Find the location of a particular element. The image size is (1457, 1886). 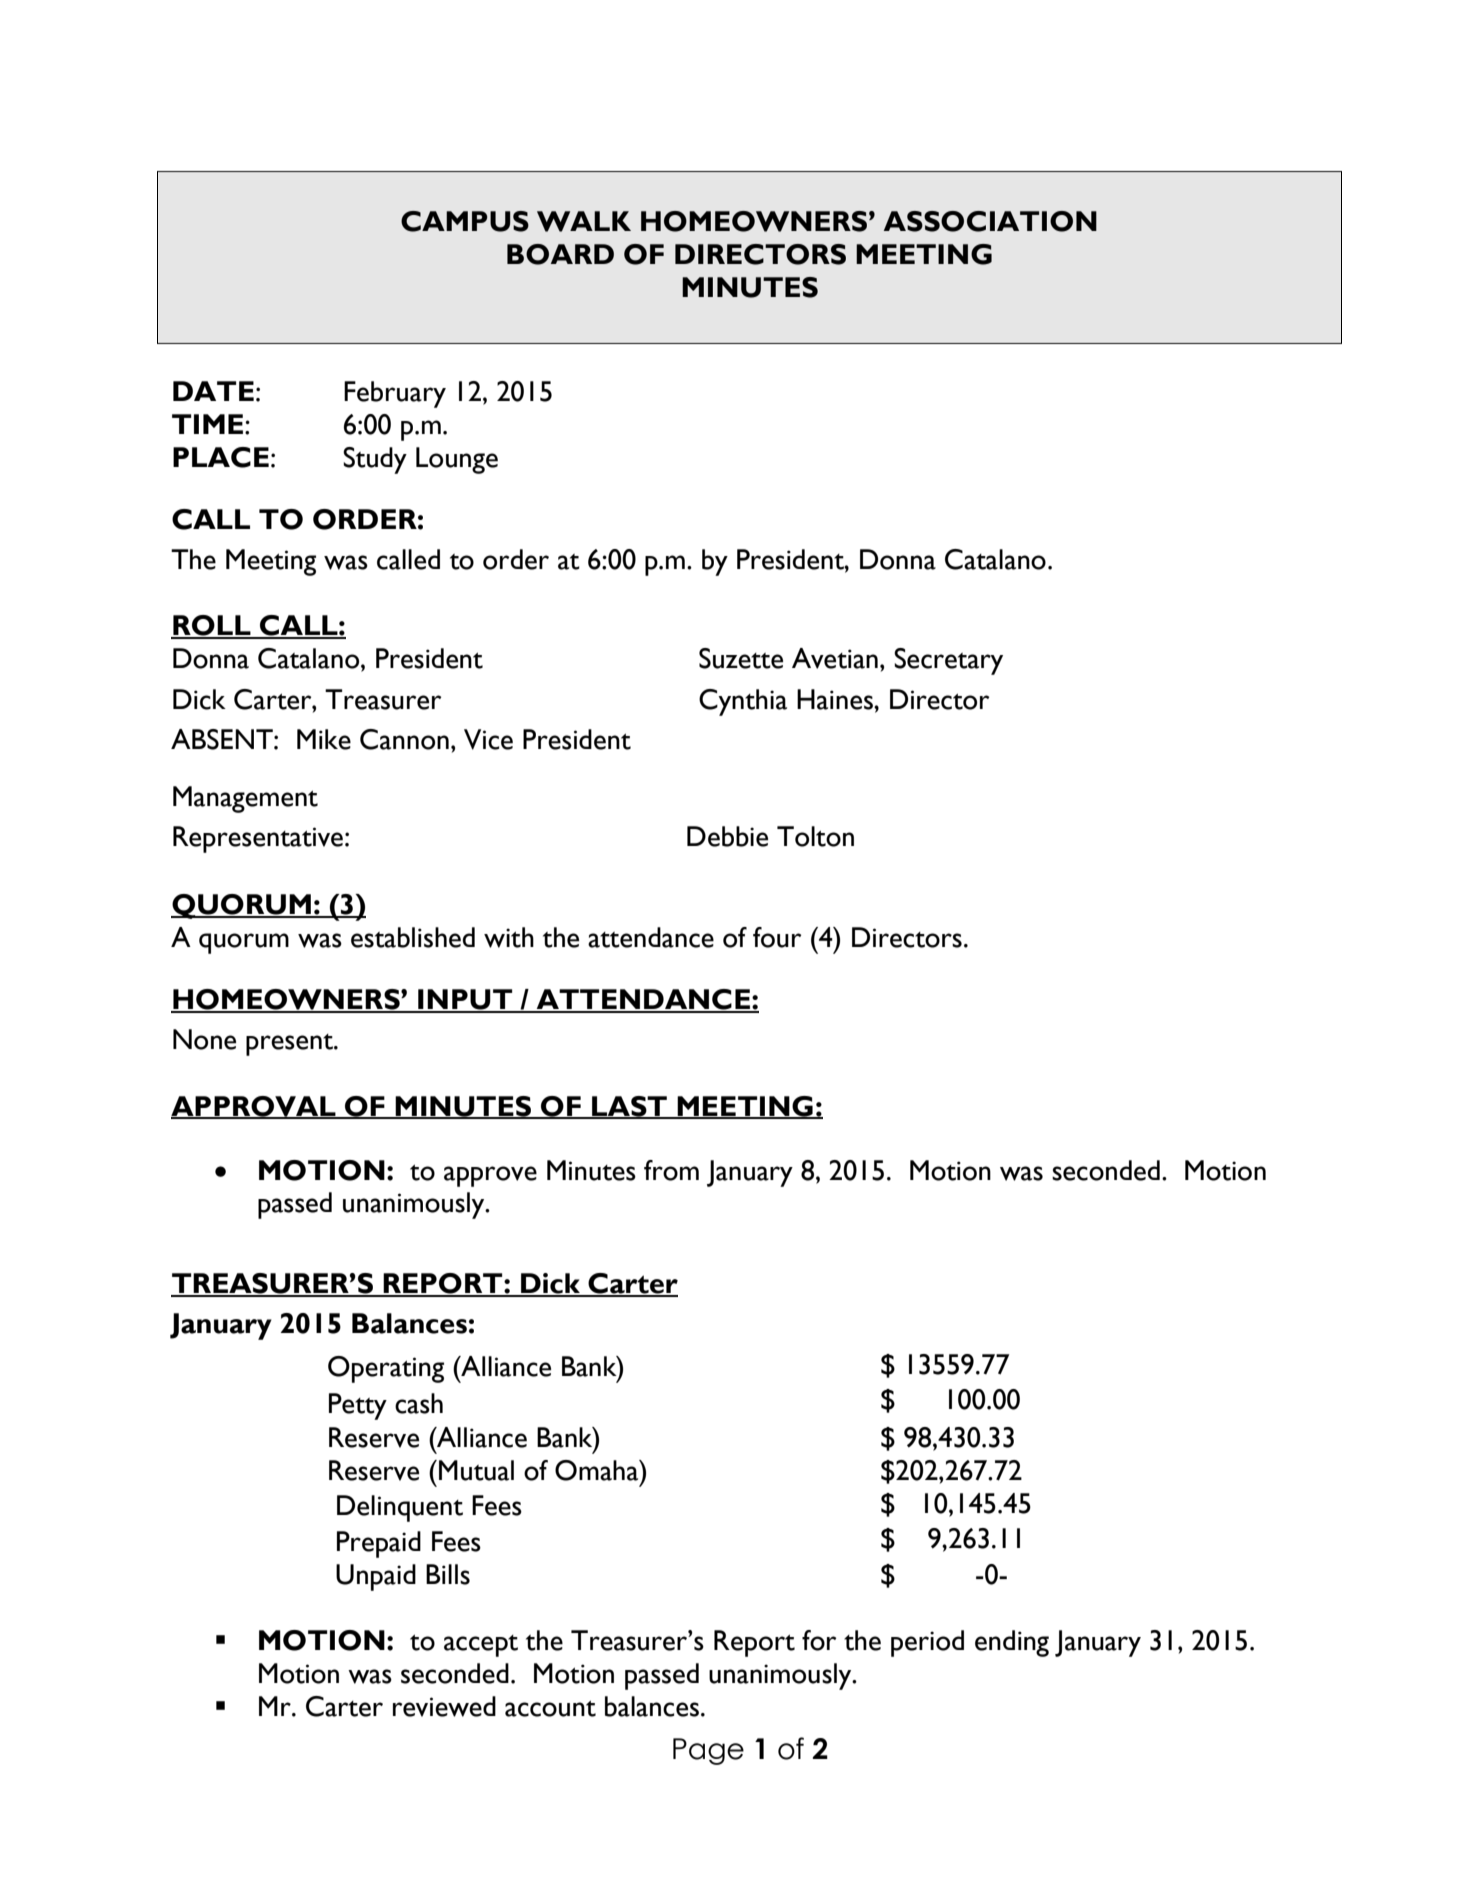

DATE is located at coordinates (213, 391).
